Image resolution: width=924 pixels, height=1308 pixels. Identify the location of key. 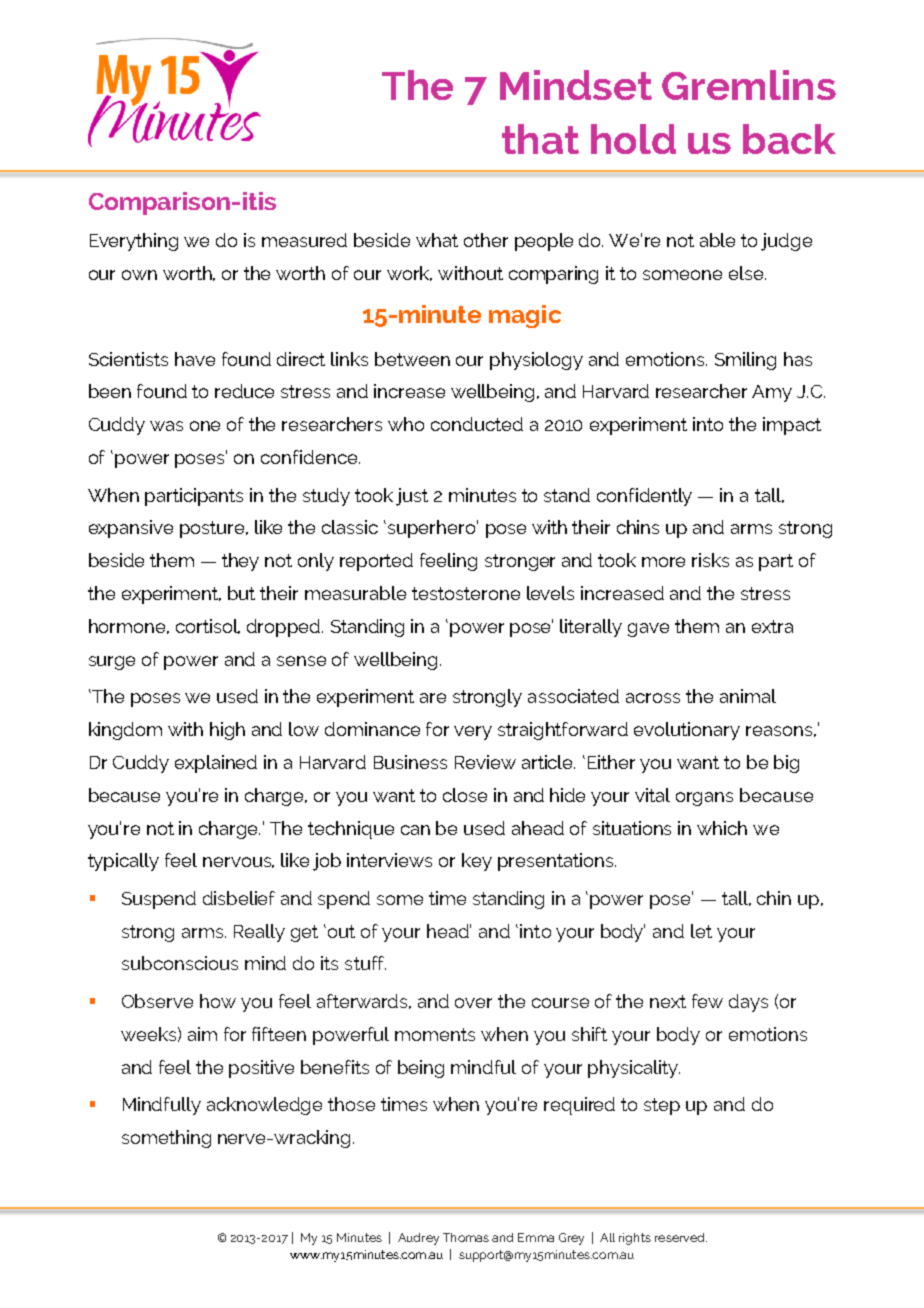
(477, 862).
